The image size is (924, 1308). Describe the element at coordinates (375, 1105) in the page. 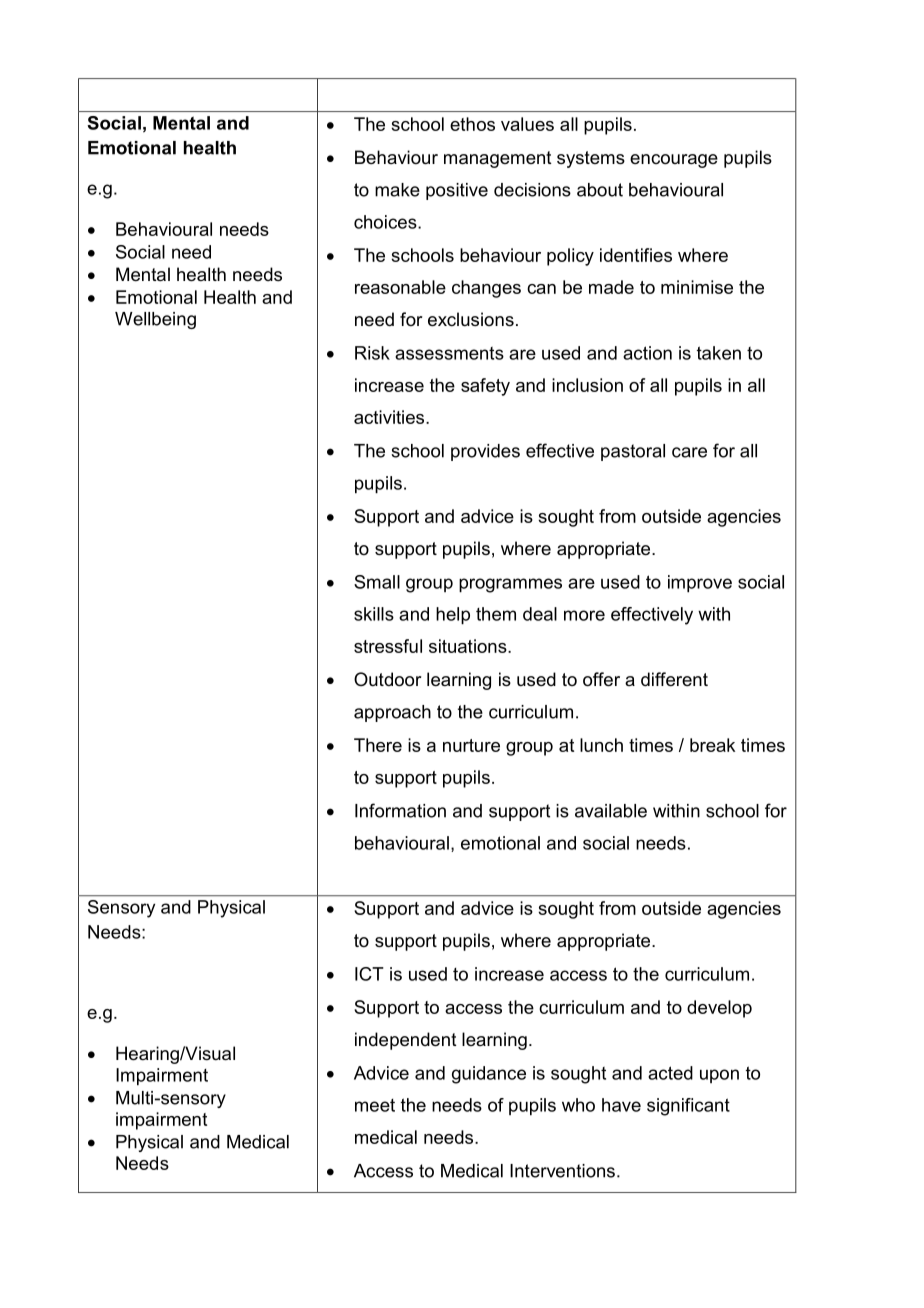

I see `meet` at that location.
